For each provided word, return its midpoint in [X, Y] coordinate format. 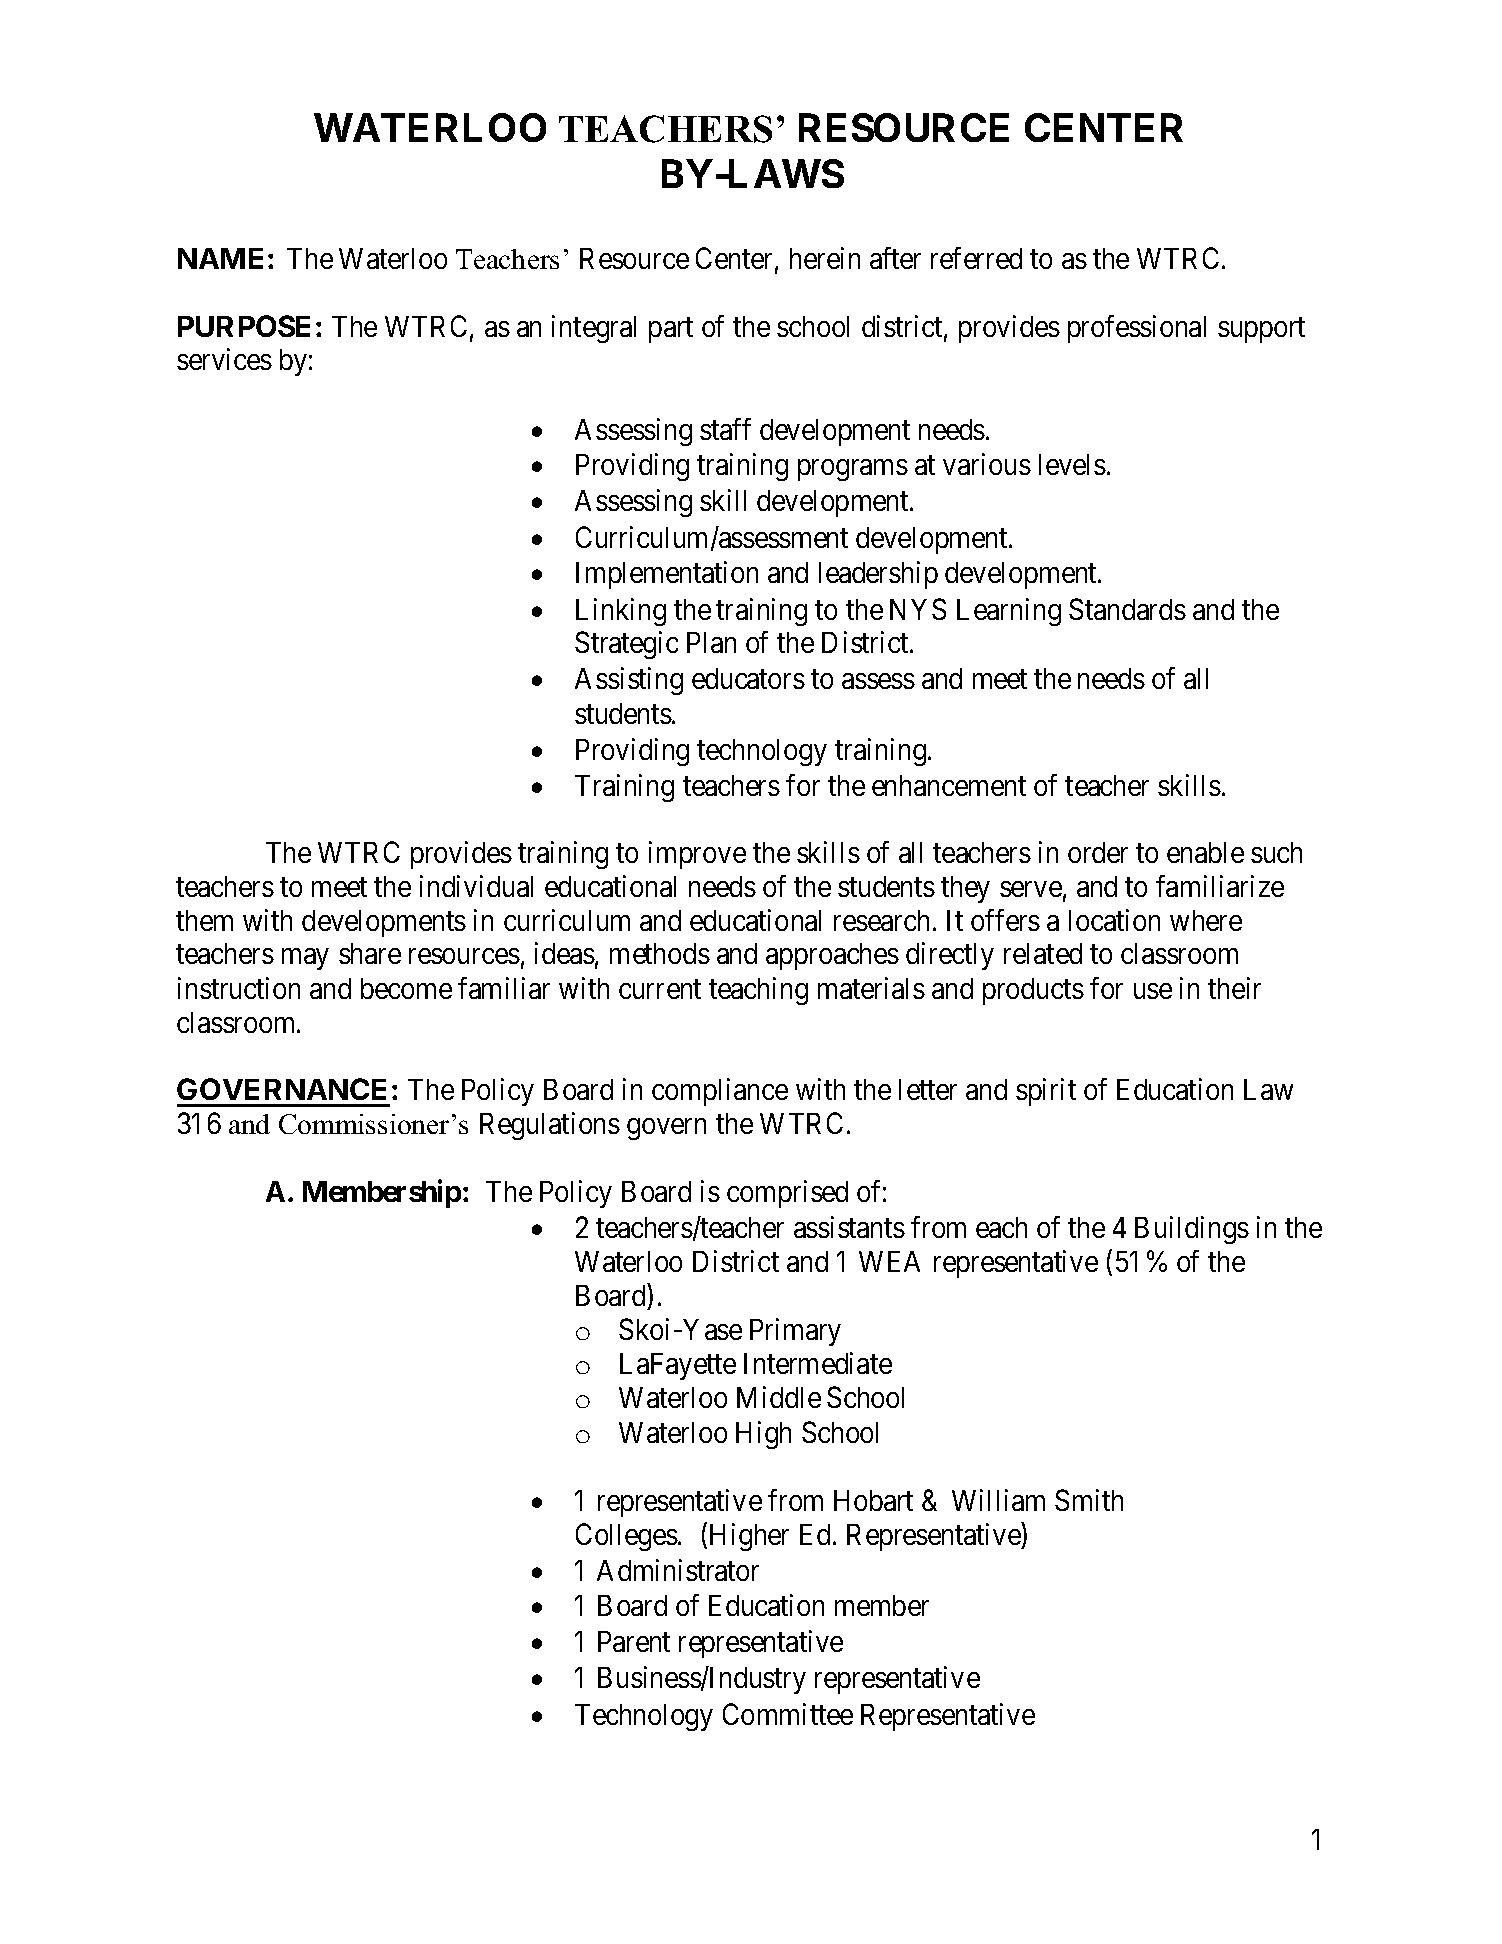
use [1153, 991]
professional [1137, 329]
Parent [634, 1641]
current [660, 989]
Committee [788, 1714]
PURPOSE [244, 326]
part [671, 330]
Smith [1089, 1500]
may [305, 959]
